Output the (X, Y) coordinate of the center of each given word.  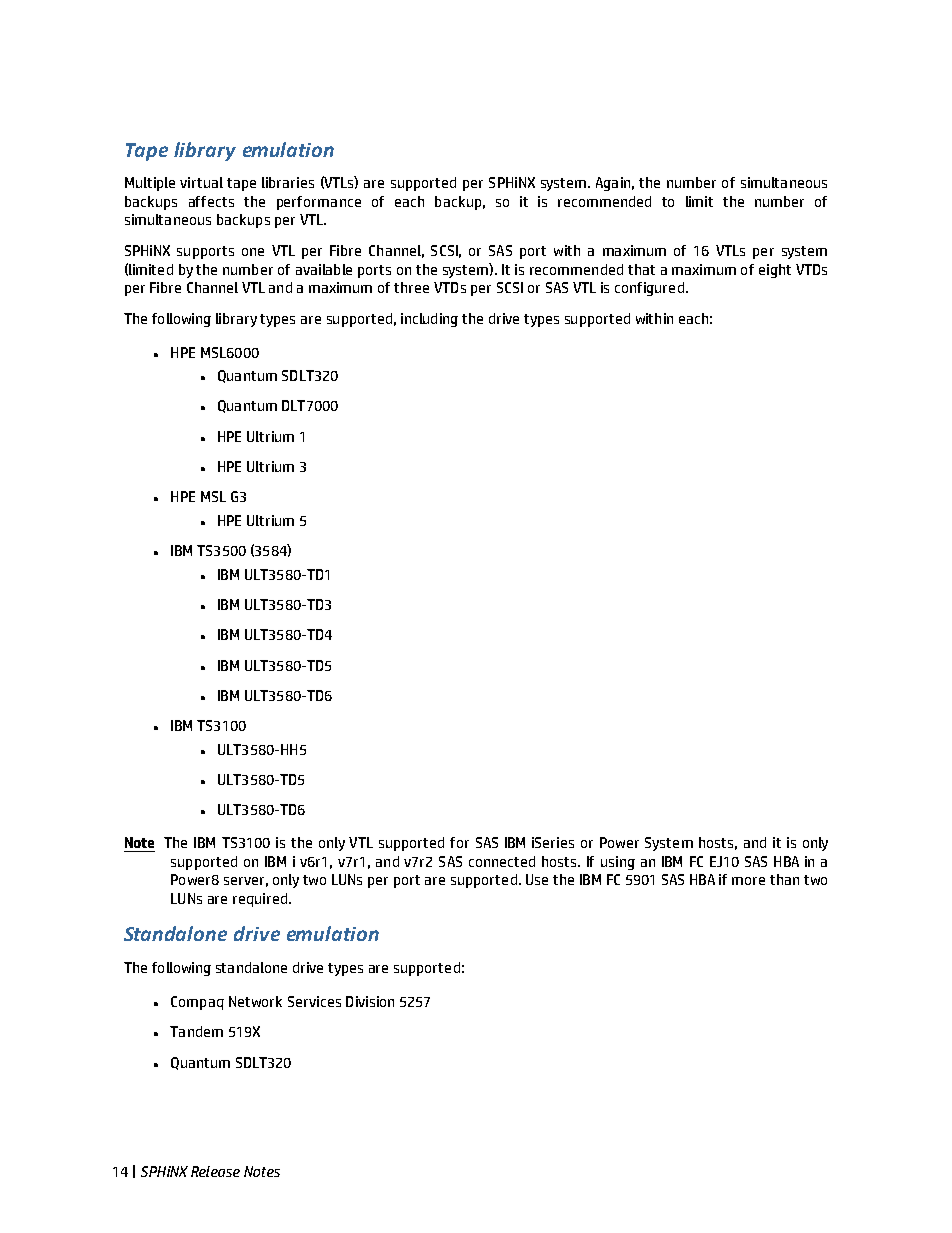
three (411, 287)
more (748, 881)
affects (211, 201)
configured (649, 289)
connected (502, 861)
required (261, 900)
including (429, 320)
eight (775, 271)
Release (215, 1171)
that (641, 269)
